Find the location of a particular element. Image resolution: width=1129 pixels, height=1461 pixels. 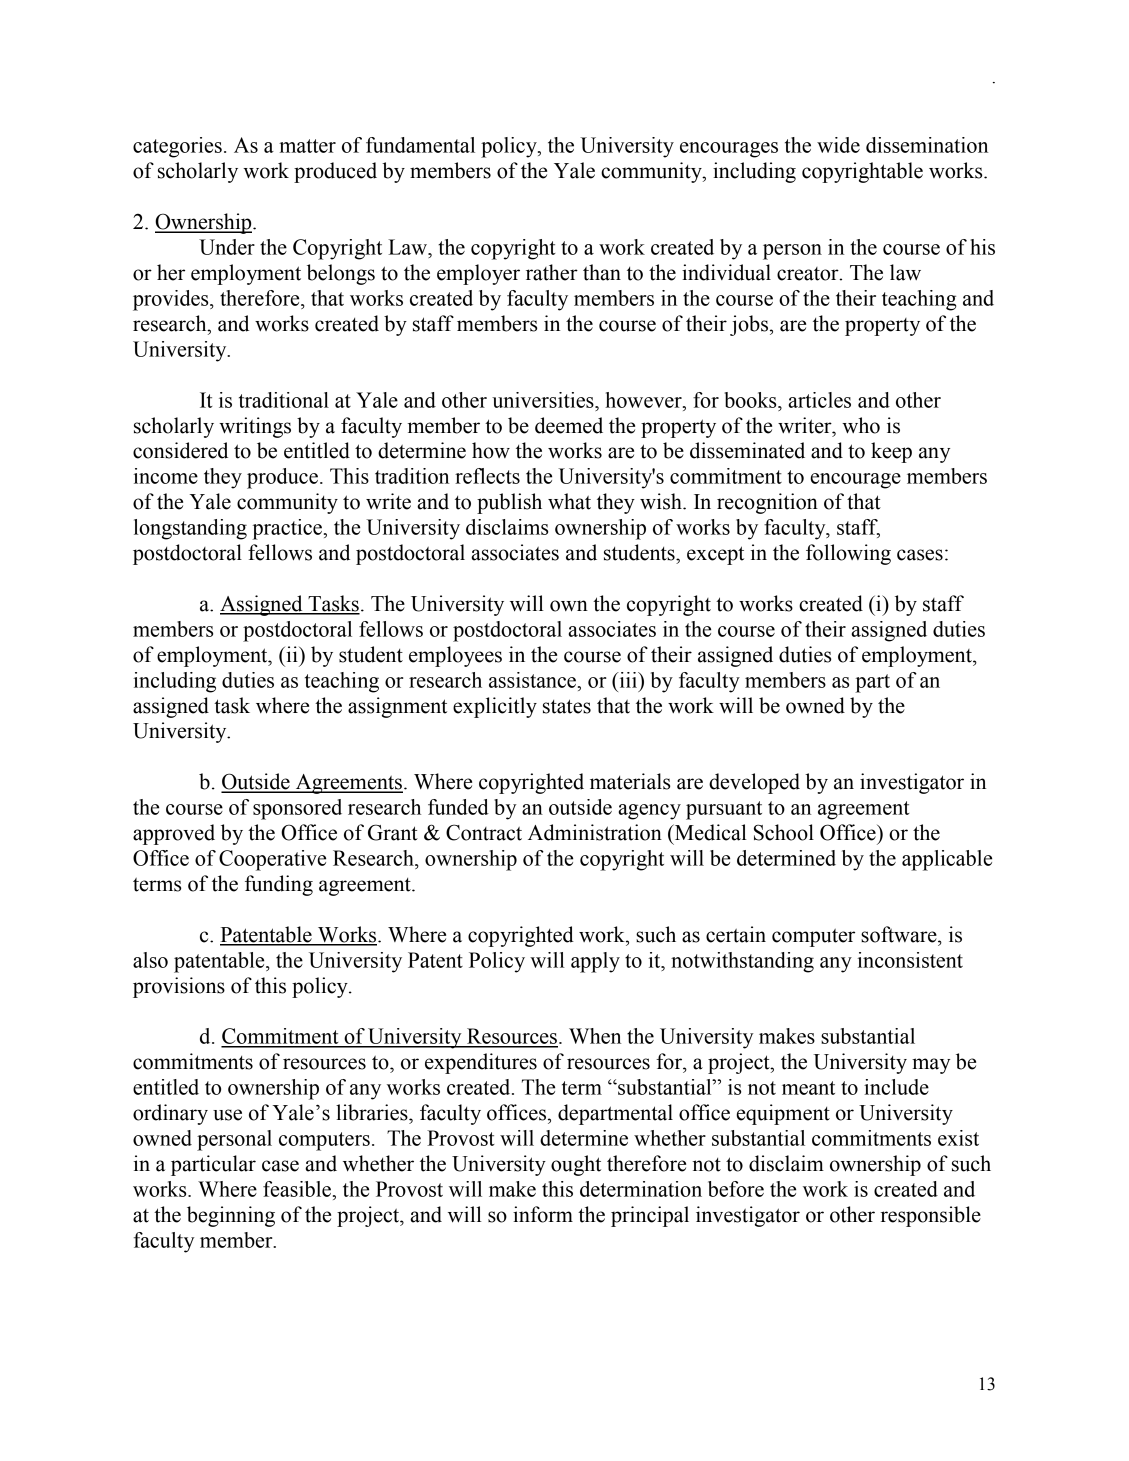

responsible is located at coordinates (930, 1216).
